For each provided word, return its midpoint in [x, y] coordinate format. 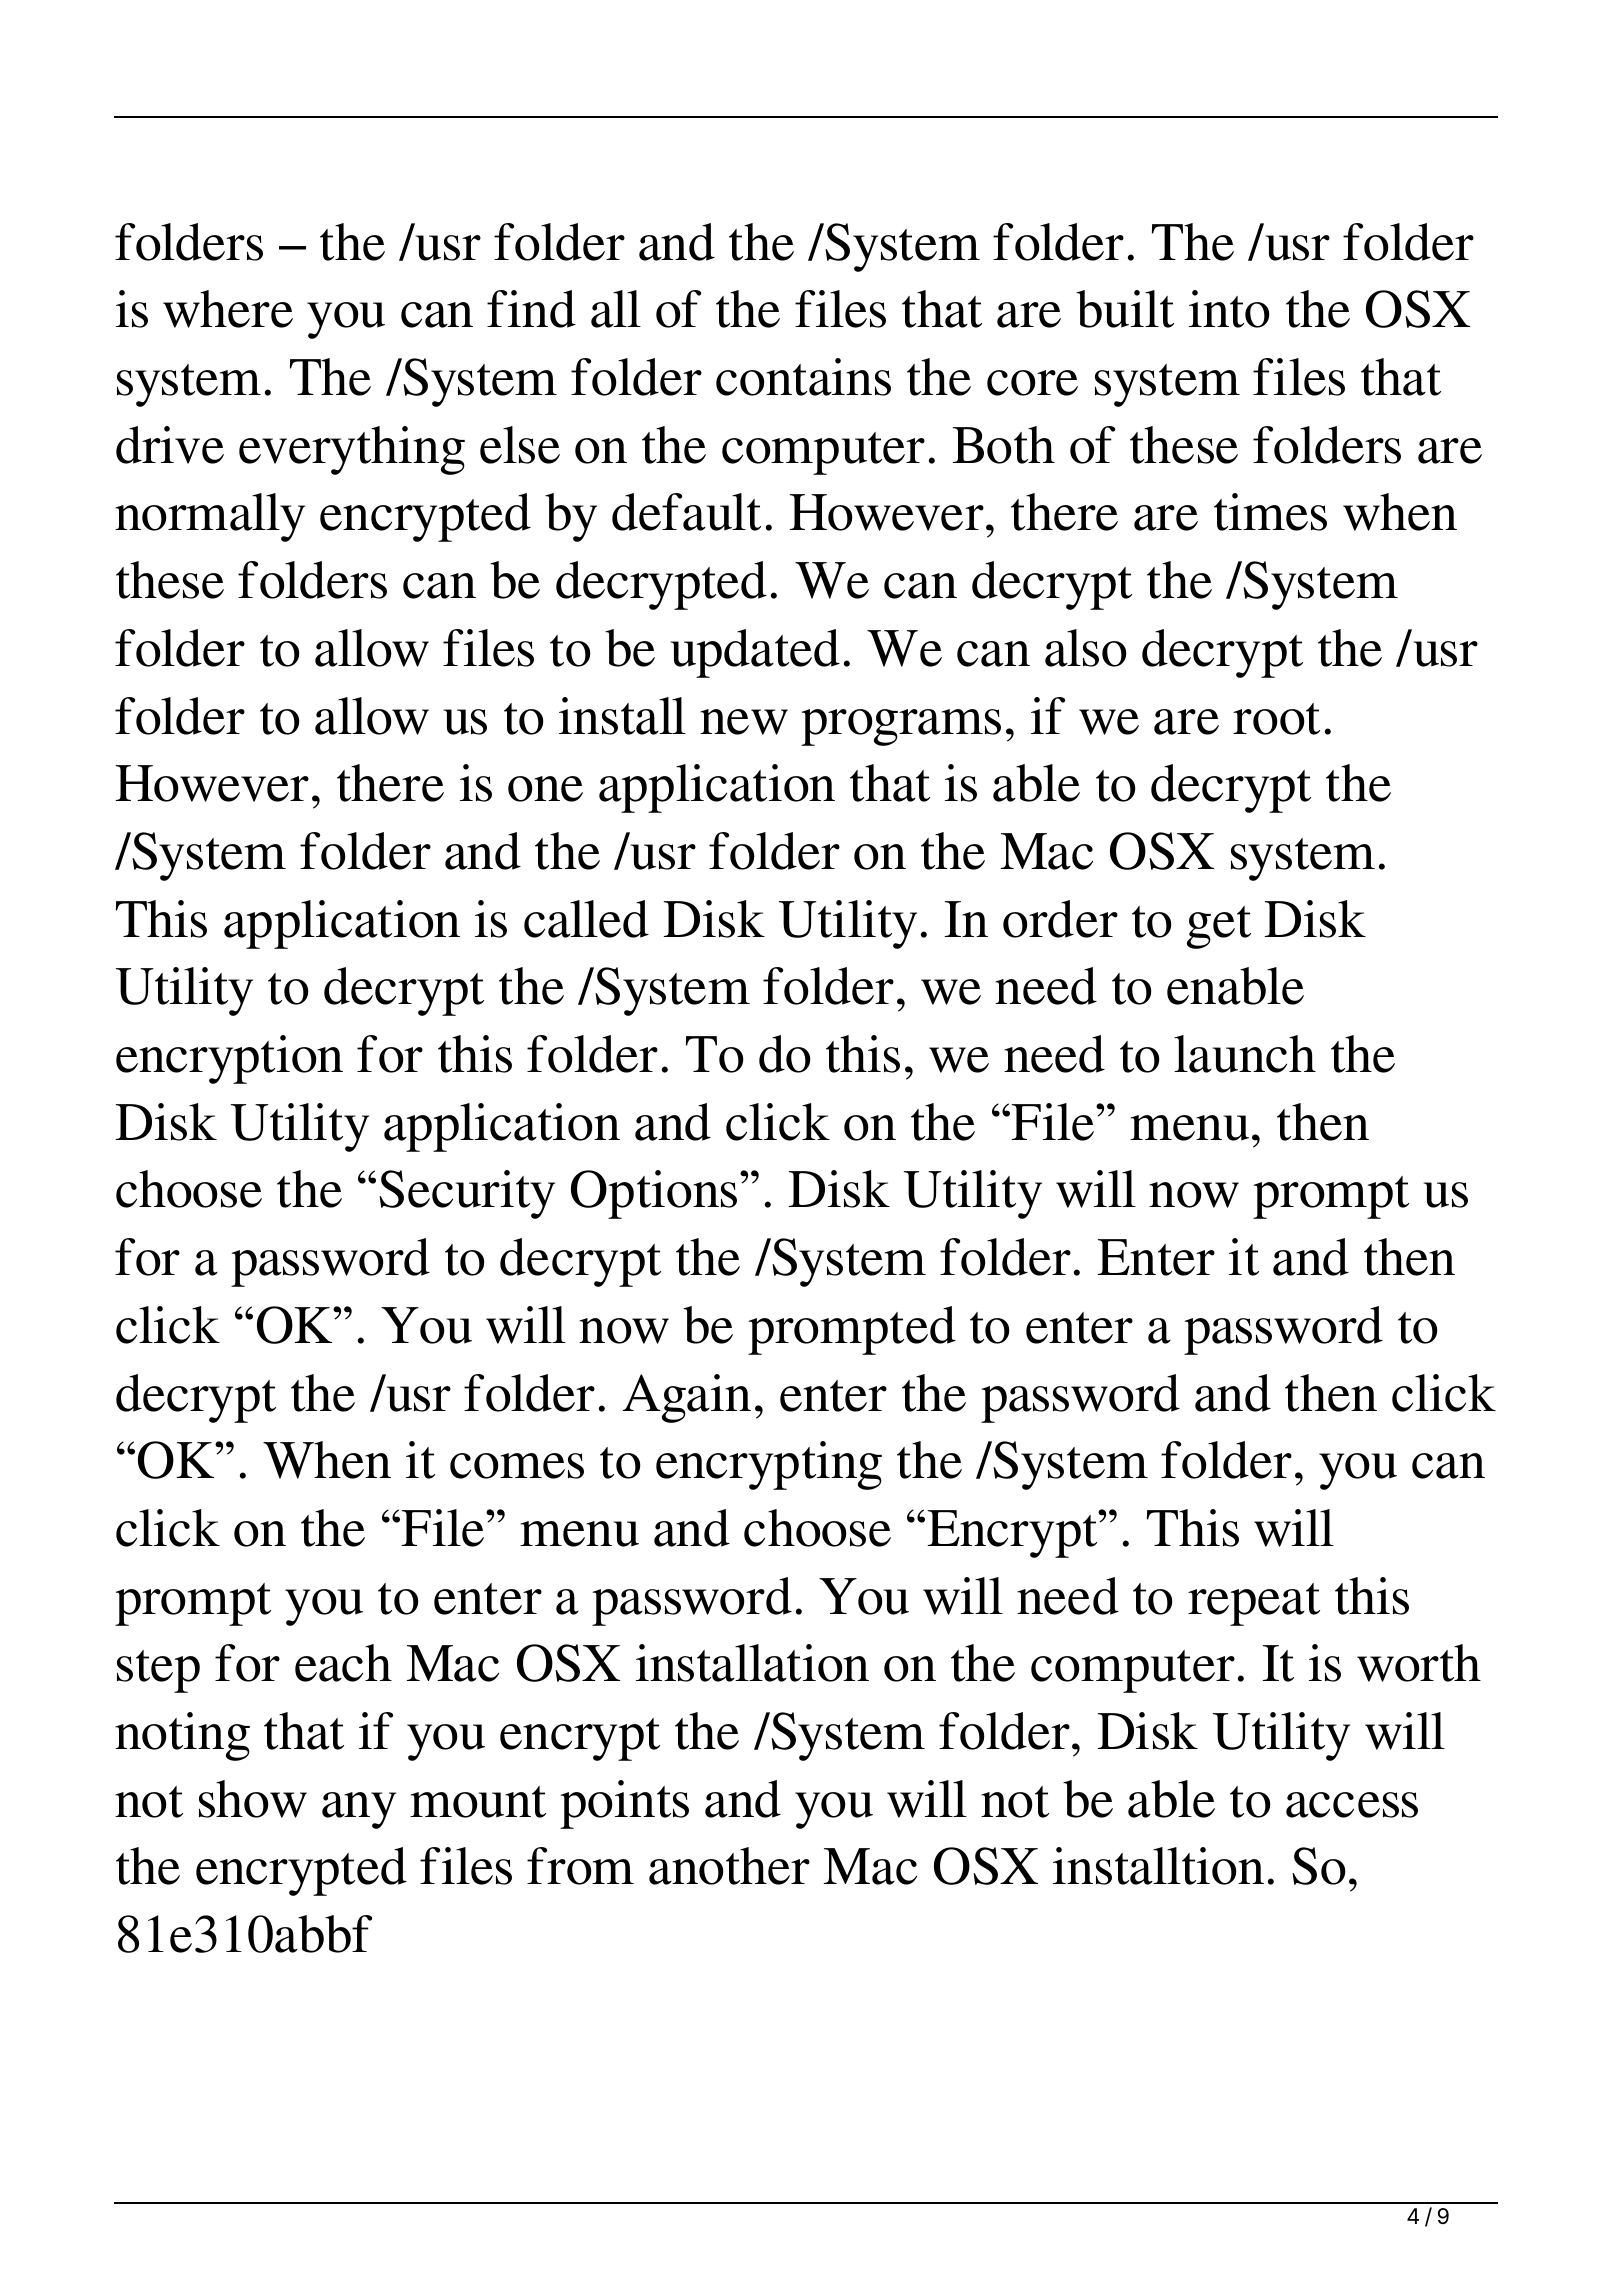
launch [1245, 1054]
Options [654, 1194]
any [359, 1810]
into [1229, 309]
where [228, 309]
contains [803, 377]
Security [467, 1194]
